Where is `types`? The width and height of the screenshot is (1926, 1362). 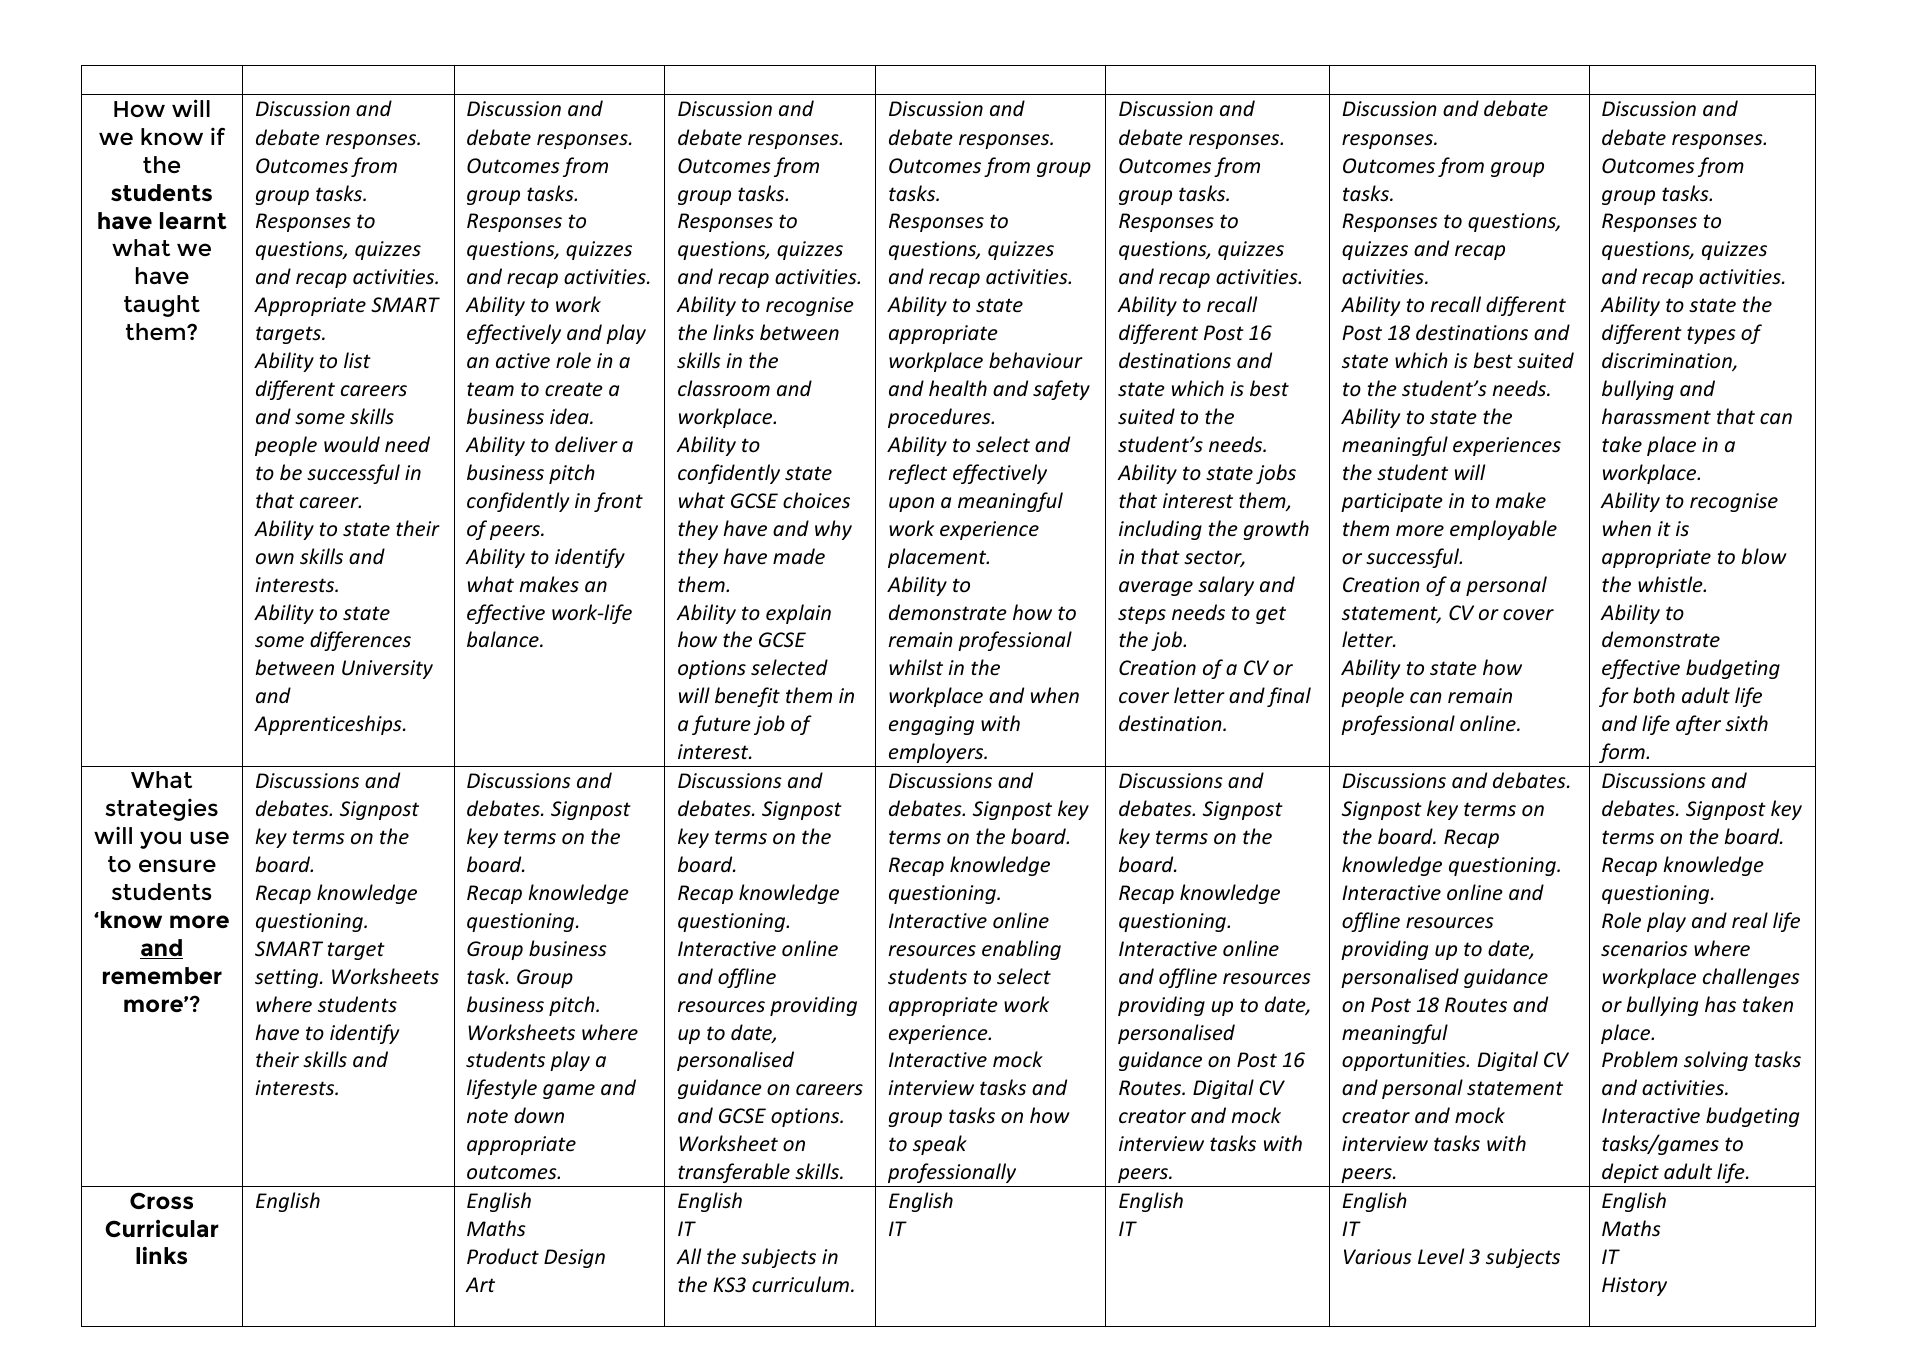
types is located at coordinates (1711, 335).
